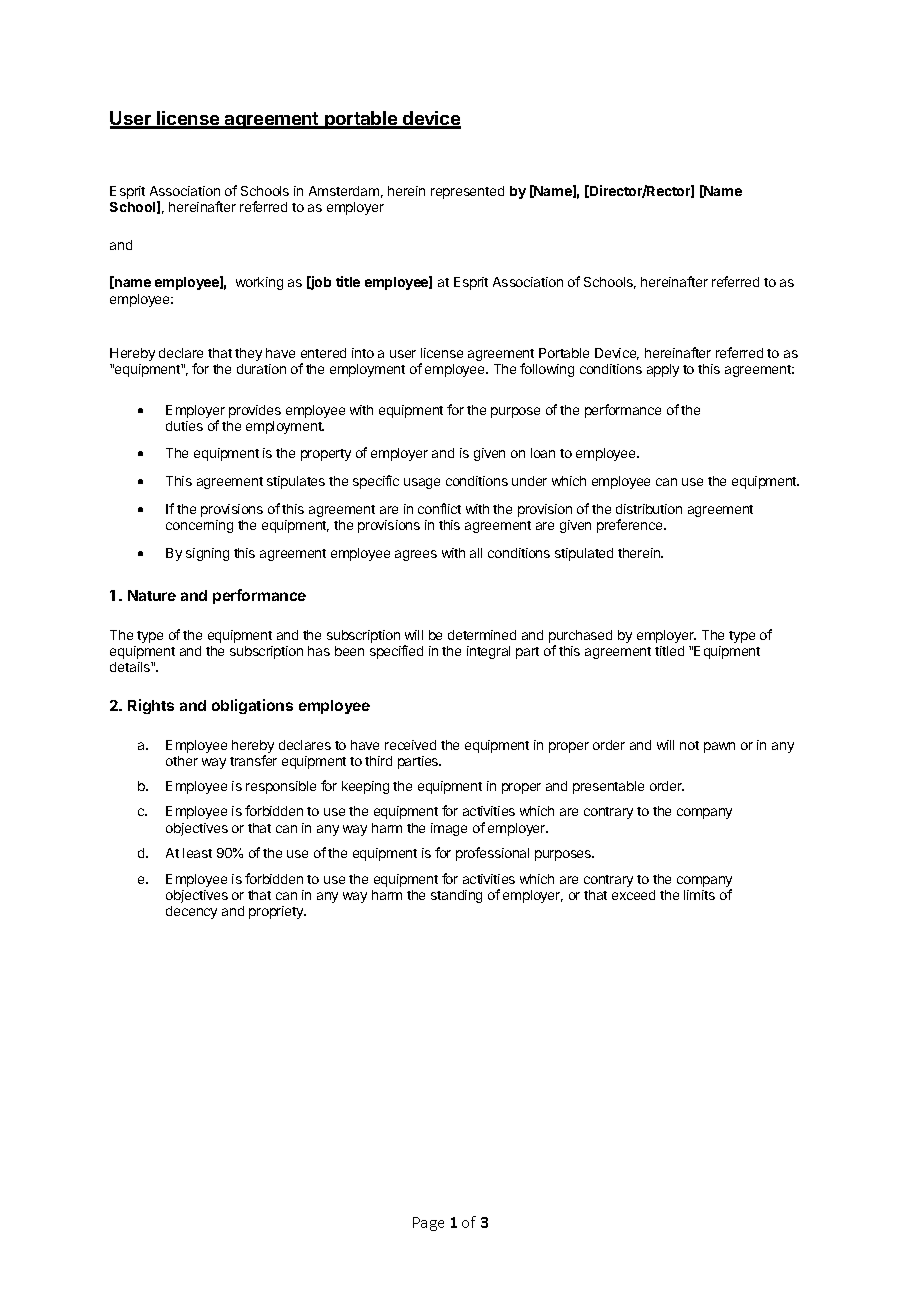 The width and height of the page is (924, 1308). Describe the element at coordinates (151, 706) in the page. I see `Rights` at that location.
